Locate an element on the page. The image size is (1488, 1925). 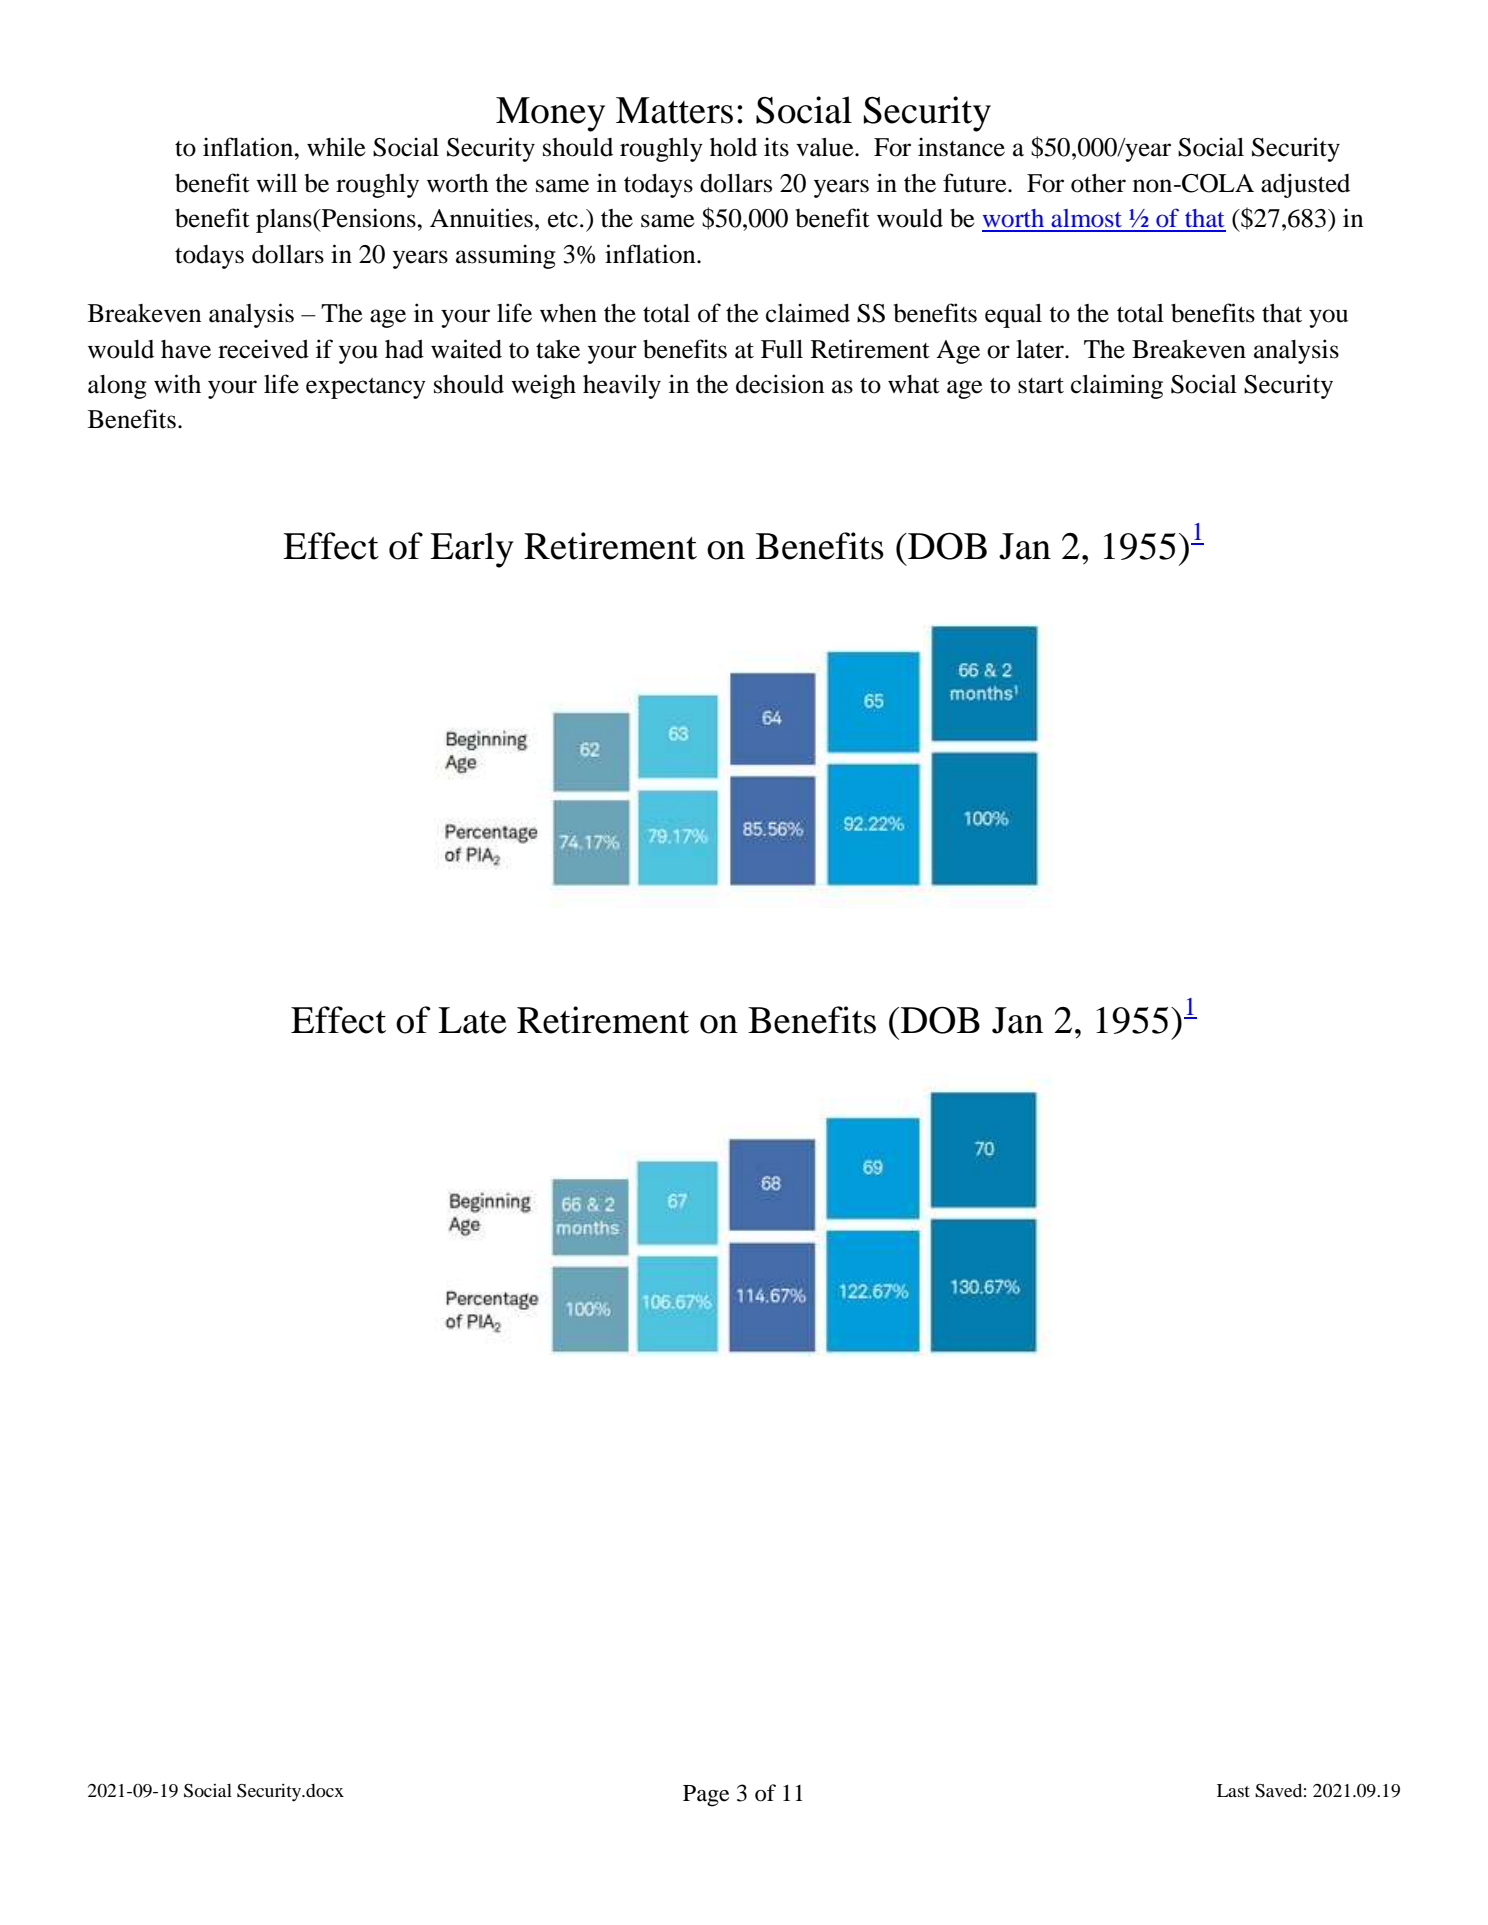
other is located at coordinates (1098, 183).
